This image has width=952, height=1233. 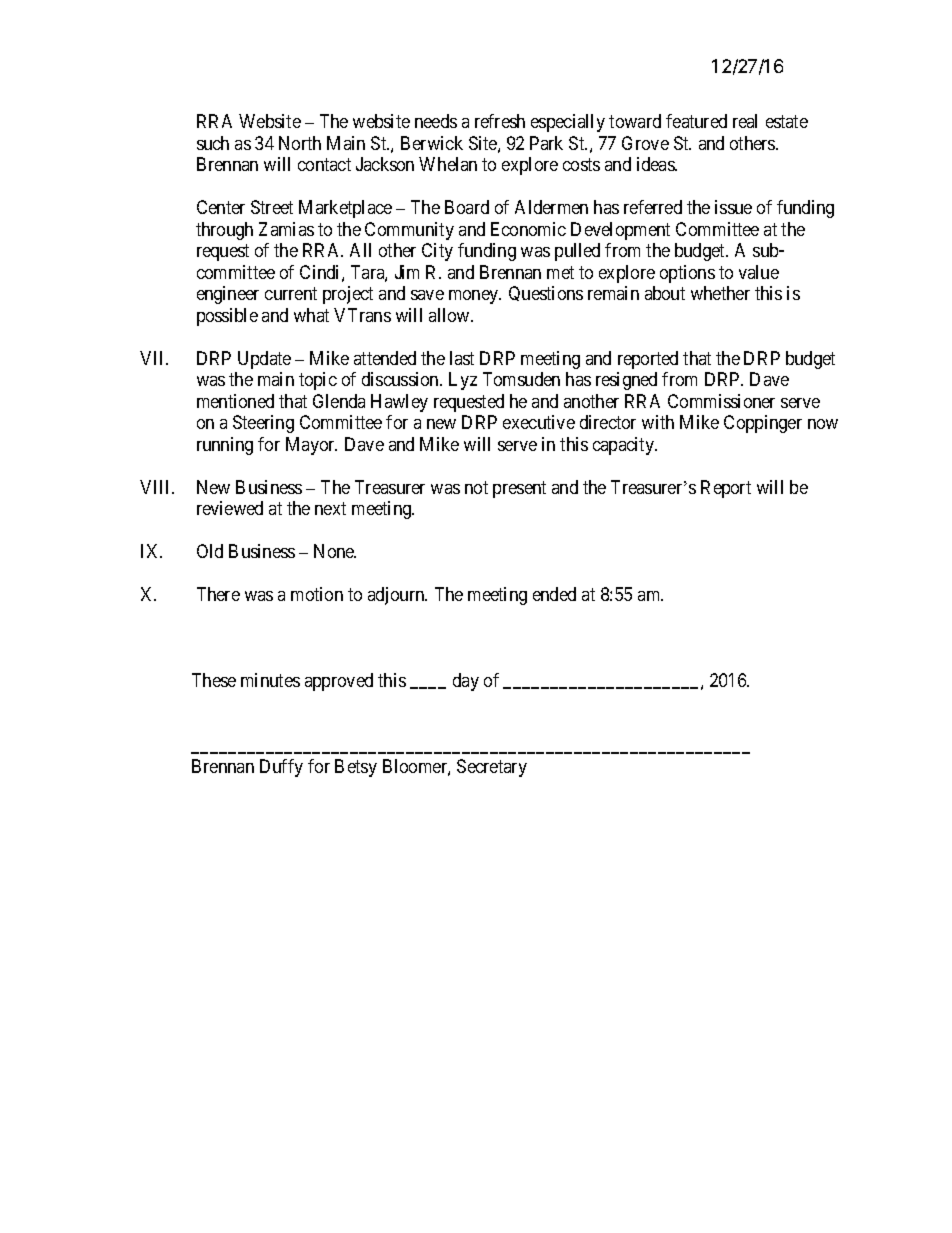 What do you see at coordinates (745, 121) in the image?
I see `real` at bounding box center [745, 121].
